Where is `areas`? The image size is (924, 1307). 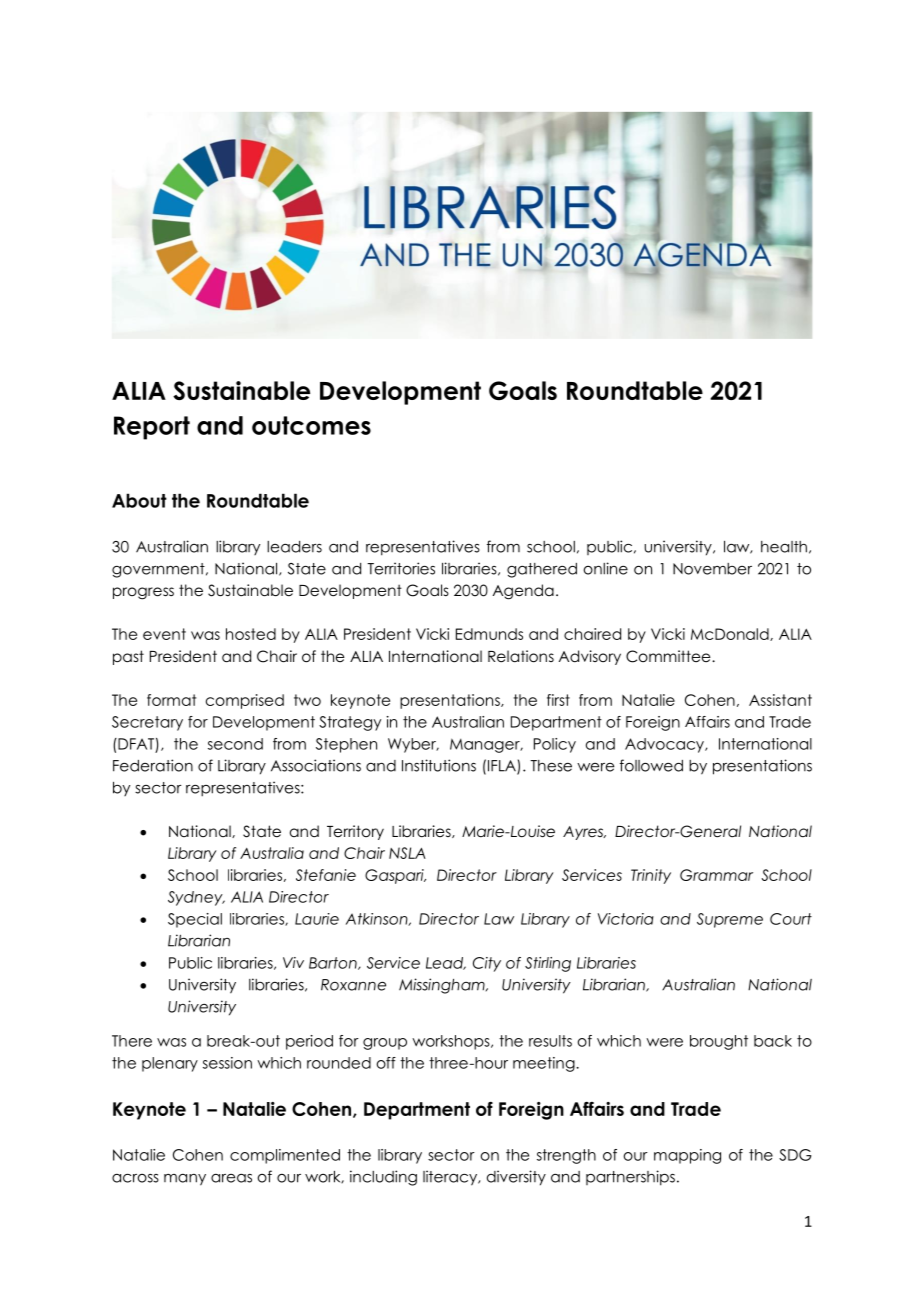 areas is located at coordinates (231, 1178).
